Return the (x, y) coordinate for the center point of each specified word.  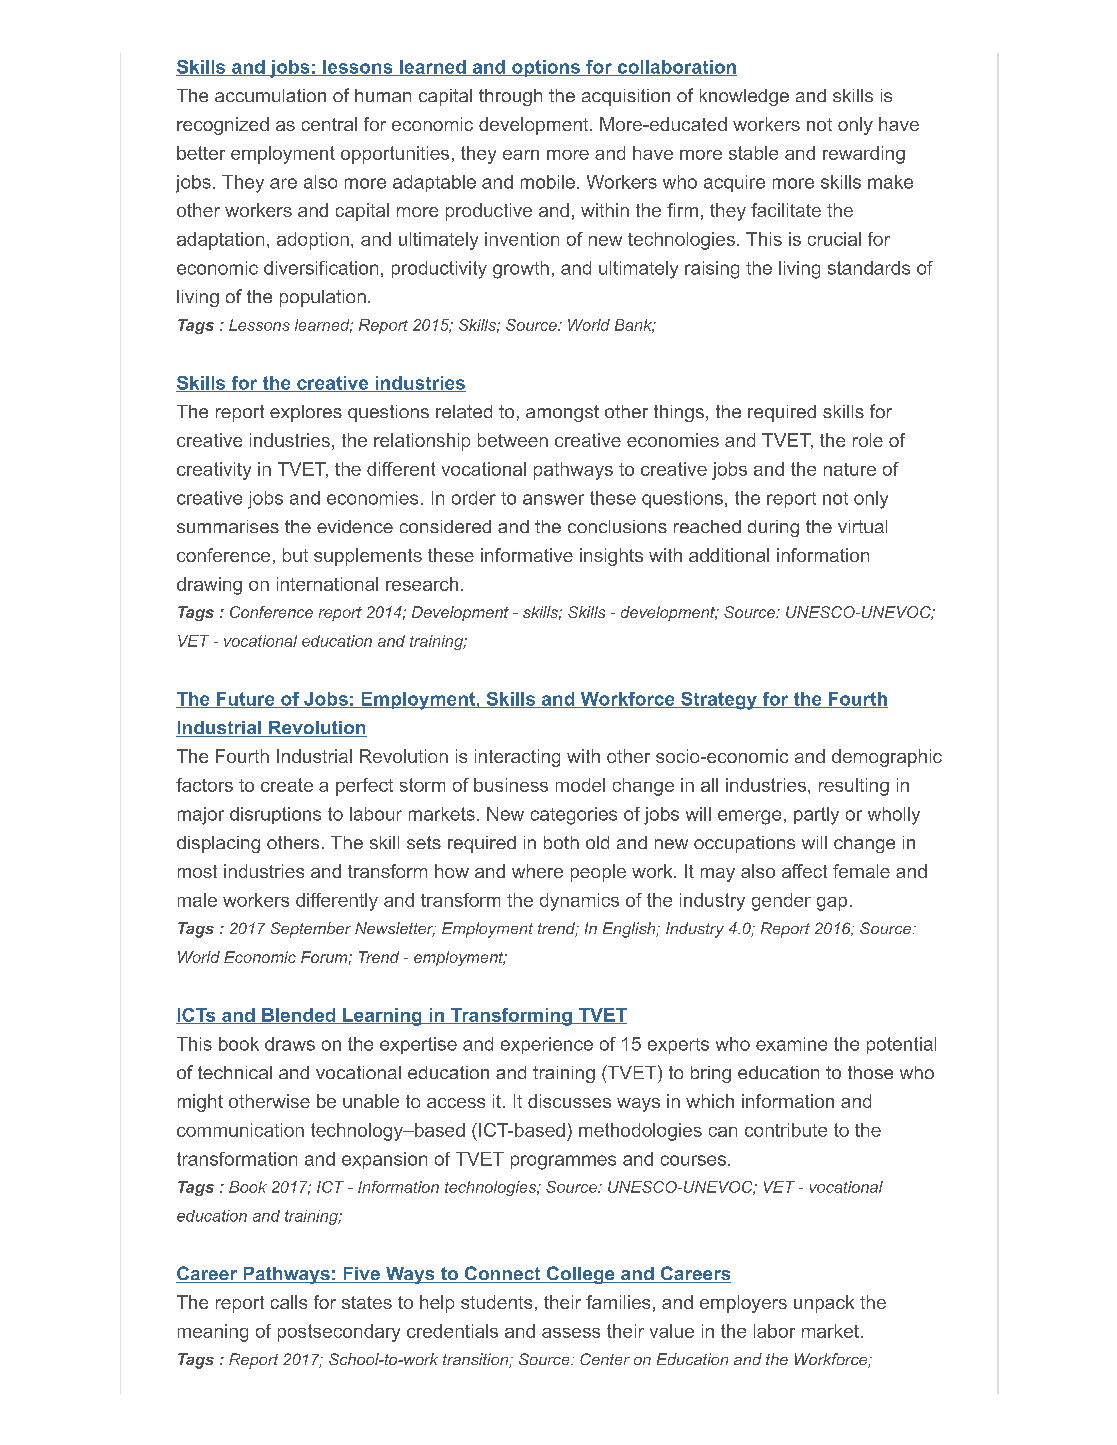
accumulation (270, 95)
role (868, 440)
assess (571, 1333)
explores (306, 413)
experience (547, 1045)
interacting (517, 758)
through (510, 97)
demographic (887, 758)
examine (791, 1044)
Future (245, 700)
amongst (562, 413)
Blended (299, 1016)
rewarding (864, 155)
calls (289, 1302)
